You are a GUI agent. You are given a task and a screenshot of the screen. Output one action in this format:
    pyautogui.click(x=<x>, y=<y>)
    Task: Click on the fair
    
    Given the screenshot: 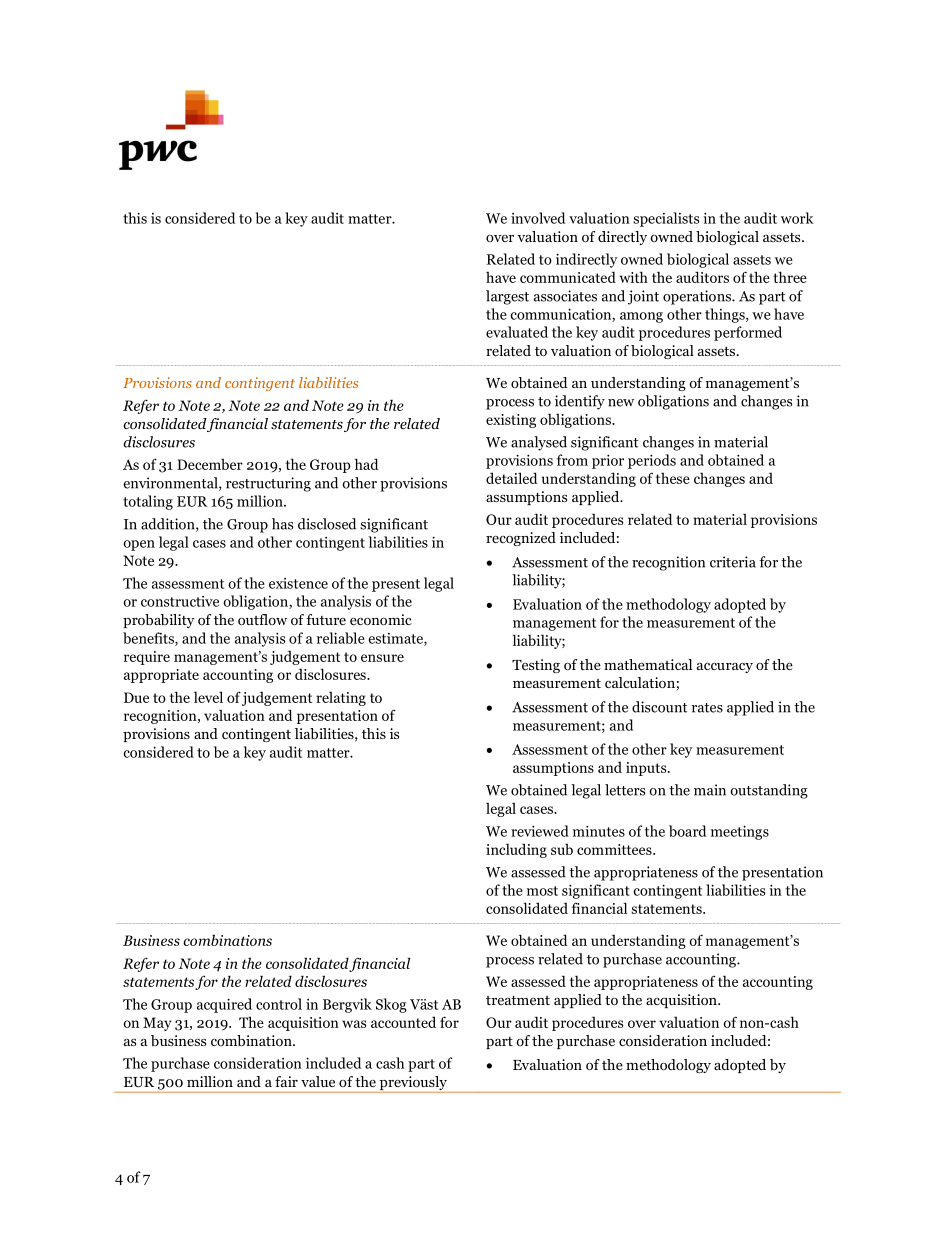 What is the action you would take?
    pyautogui.click(x=286, y=1081)
